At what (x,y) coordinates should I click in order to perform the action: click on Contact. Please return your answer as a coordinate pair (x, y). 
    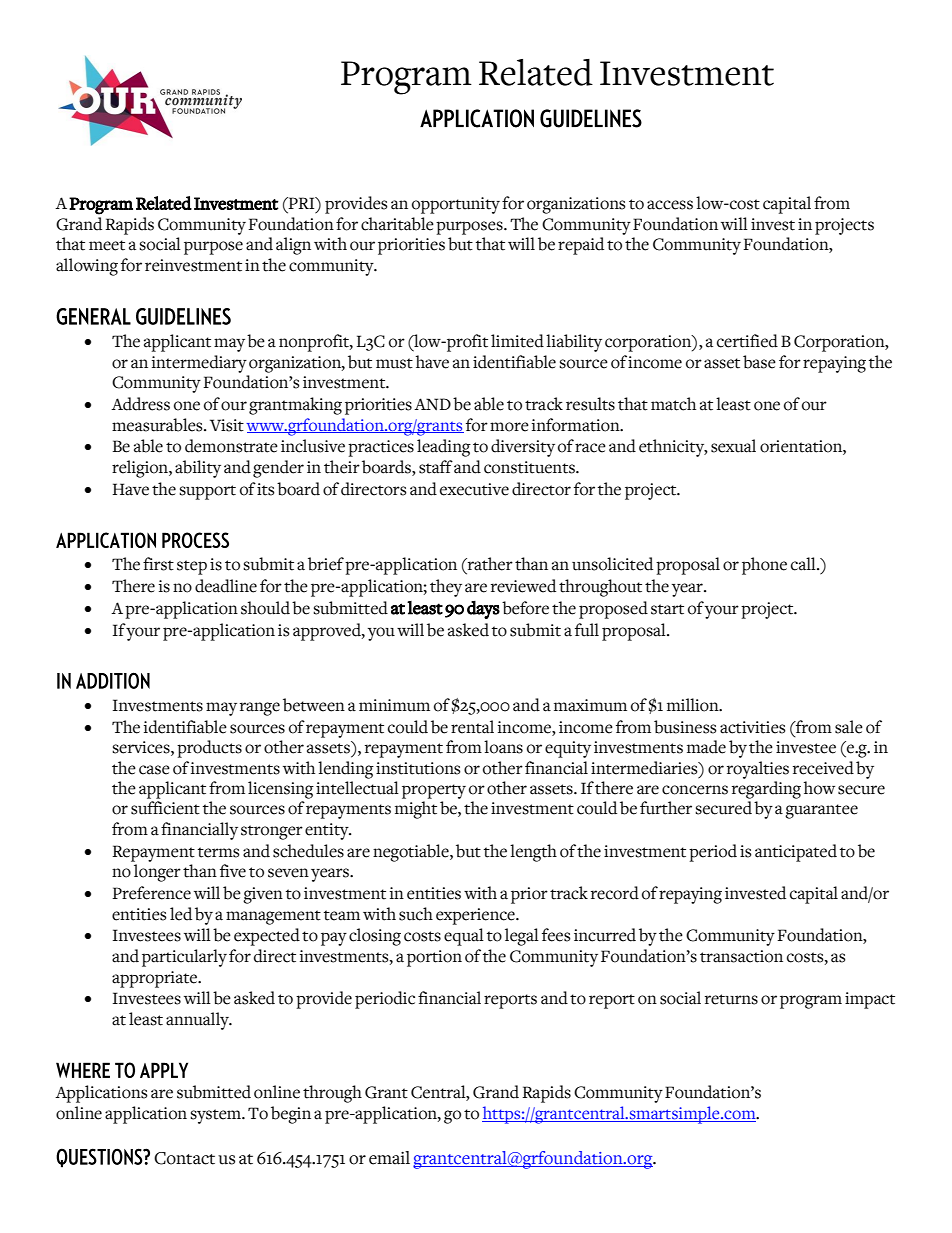
    Looking at the image, I should click on (184, 1158).
